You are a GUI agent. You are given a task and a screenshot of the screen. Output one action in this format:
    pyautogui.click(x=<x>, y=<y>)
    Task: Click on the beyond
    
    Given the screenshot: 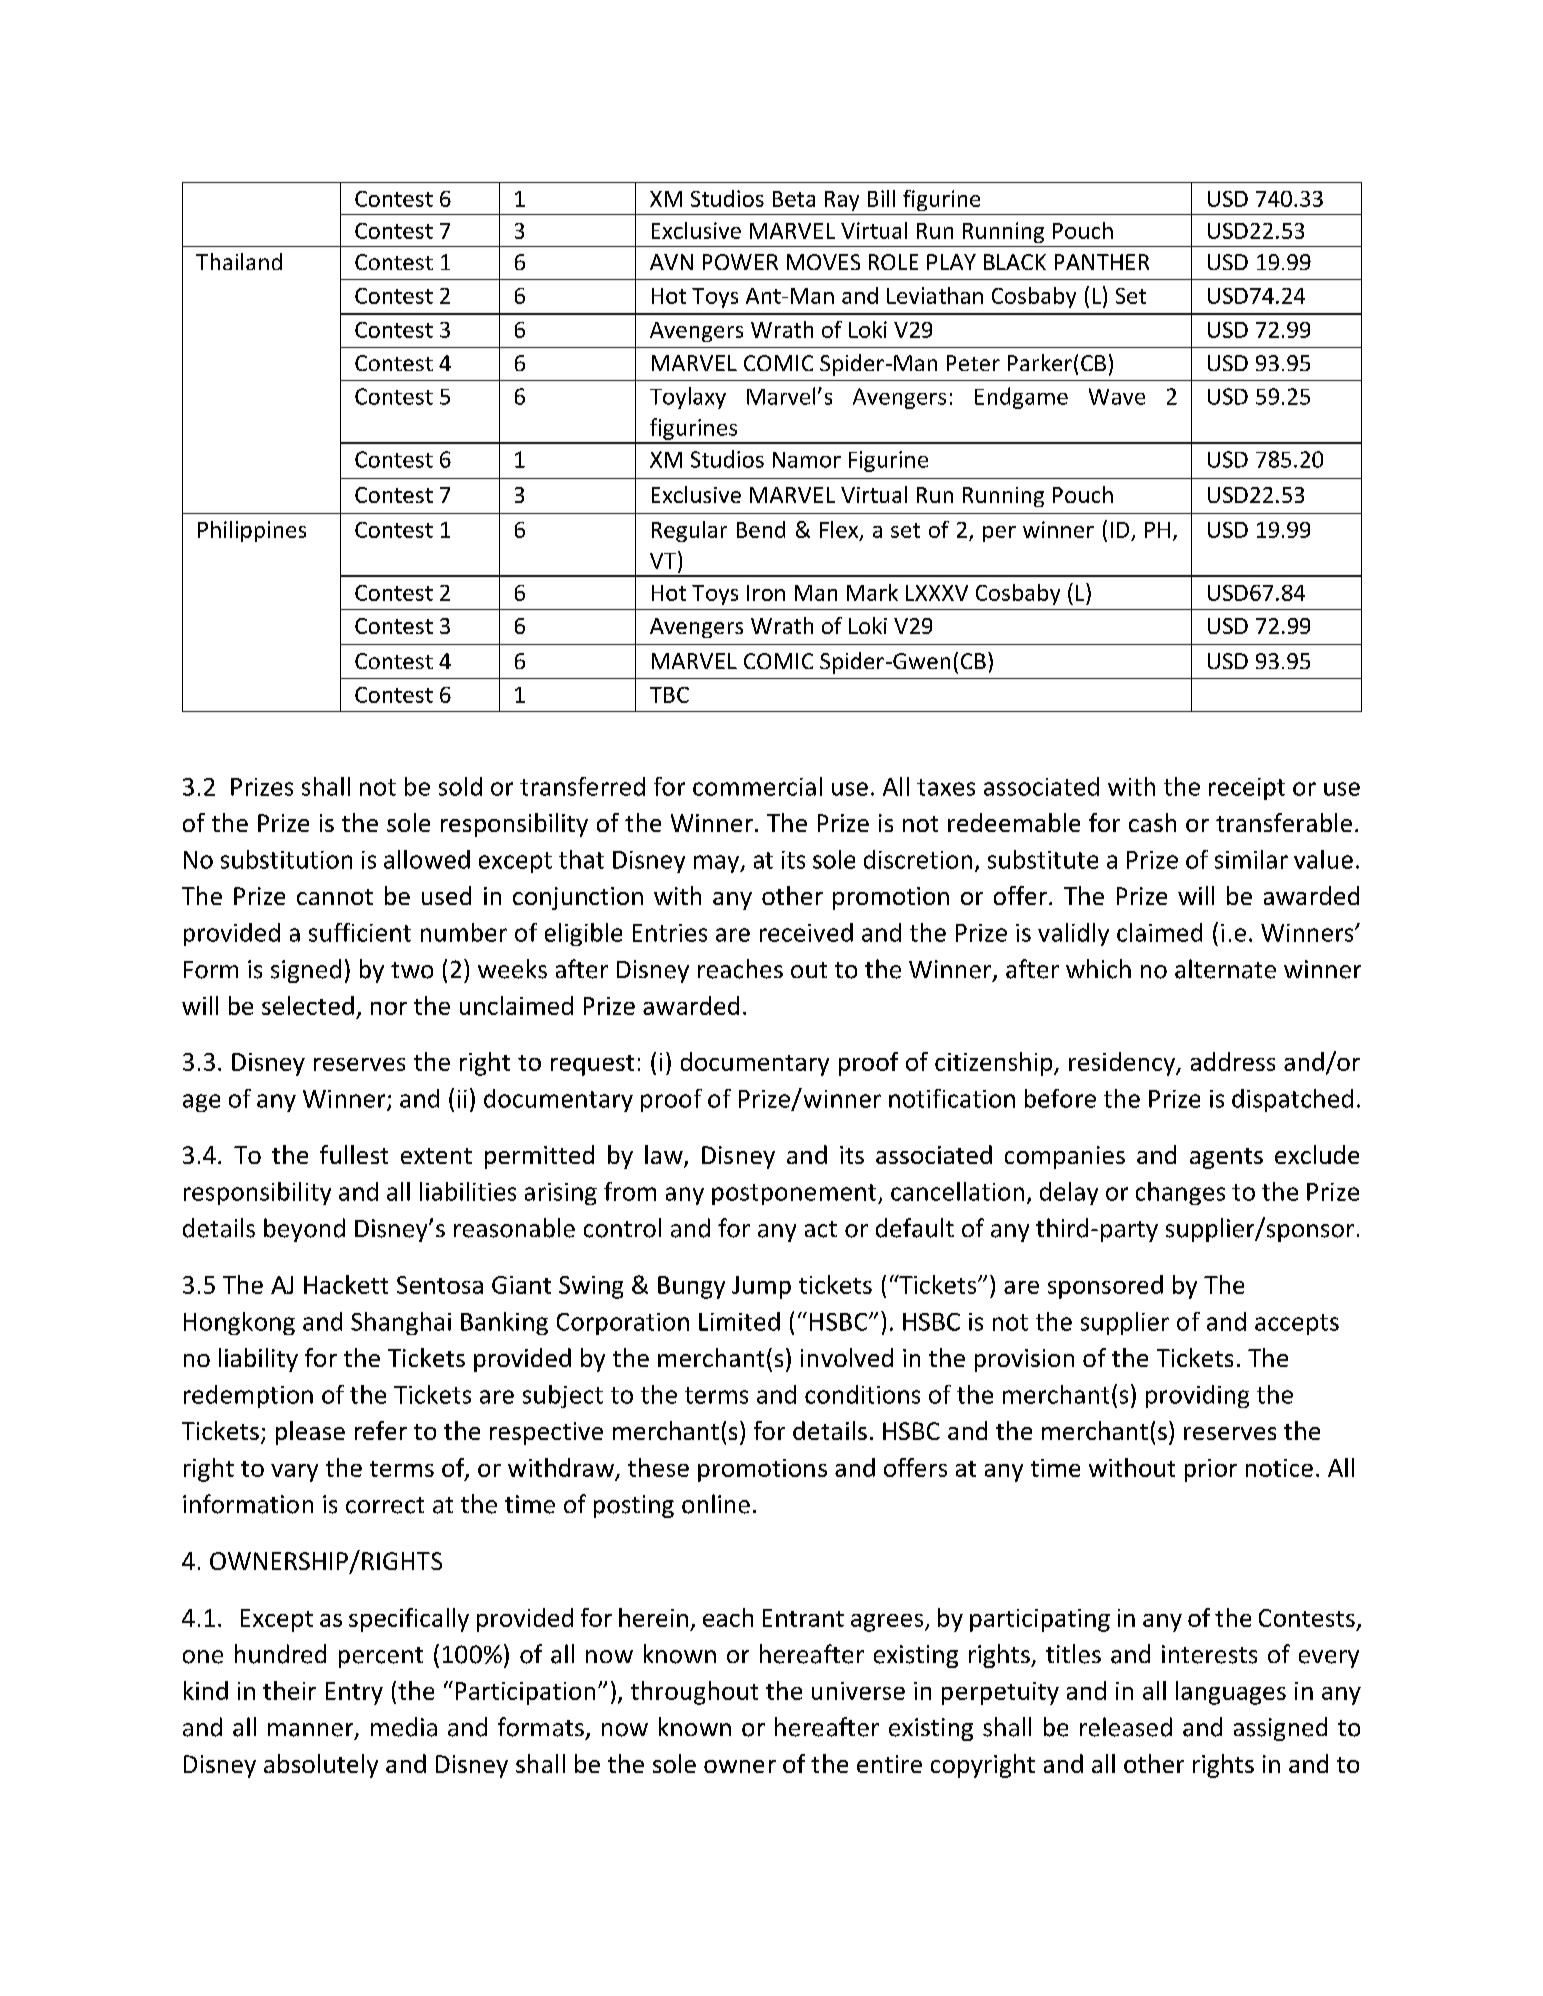 What is the action you would take?
    pyautogui.click(x=304, y=1230)
